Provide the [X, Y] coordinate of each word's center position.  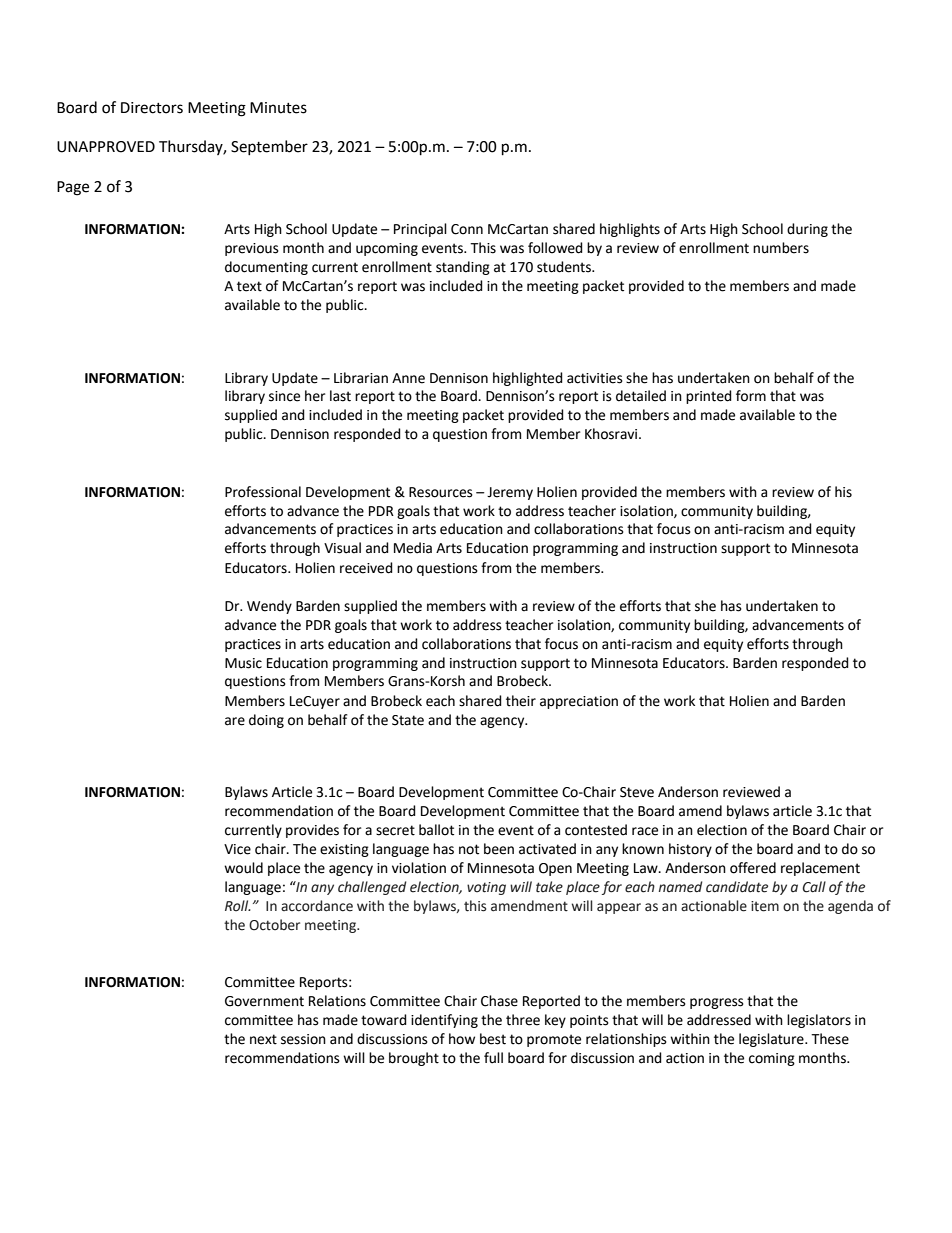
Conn [467, 229]
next [263, 1039]
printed [709, 397]
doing [266, 721]
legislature [772, 1040]
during [807, 230]
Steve [637, 792]
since [284, 396]
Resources [441, 492]
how [462, 1039]
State [408, 720]
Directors [152, 108]
